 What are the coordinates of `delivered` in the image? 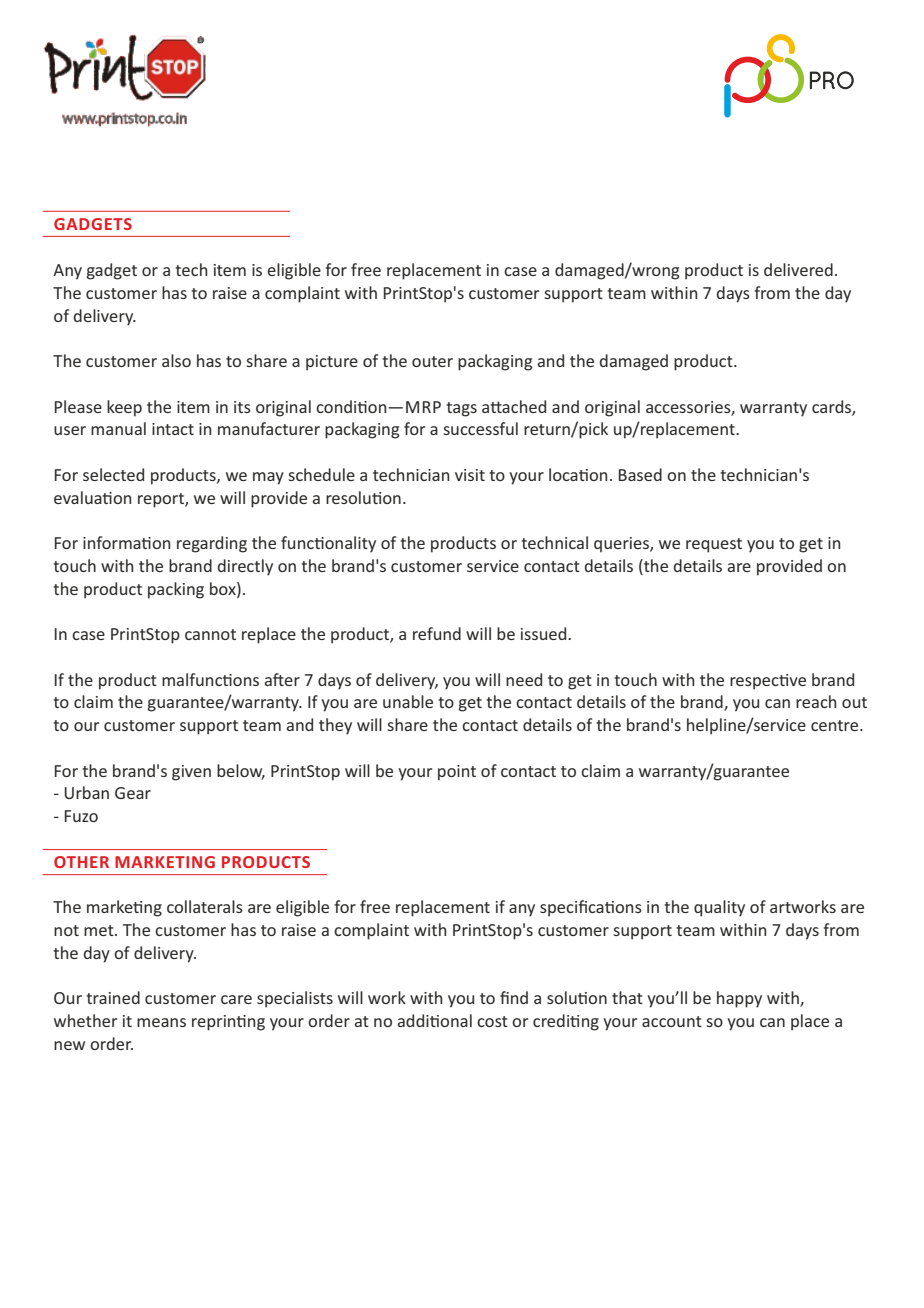 It's located at (798, 269).
